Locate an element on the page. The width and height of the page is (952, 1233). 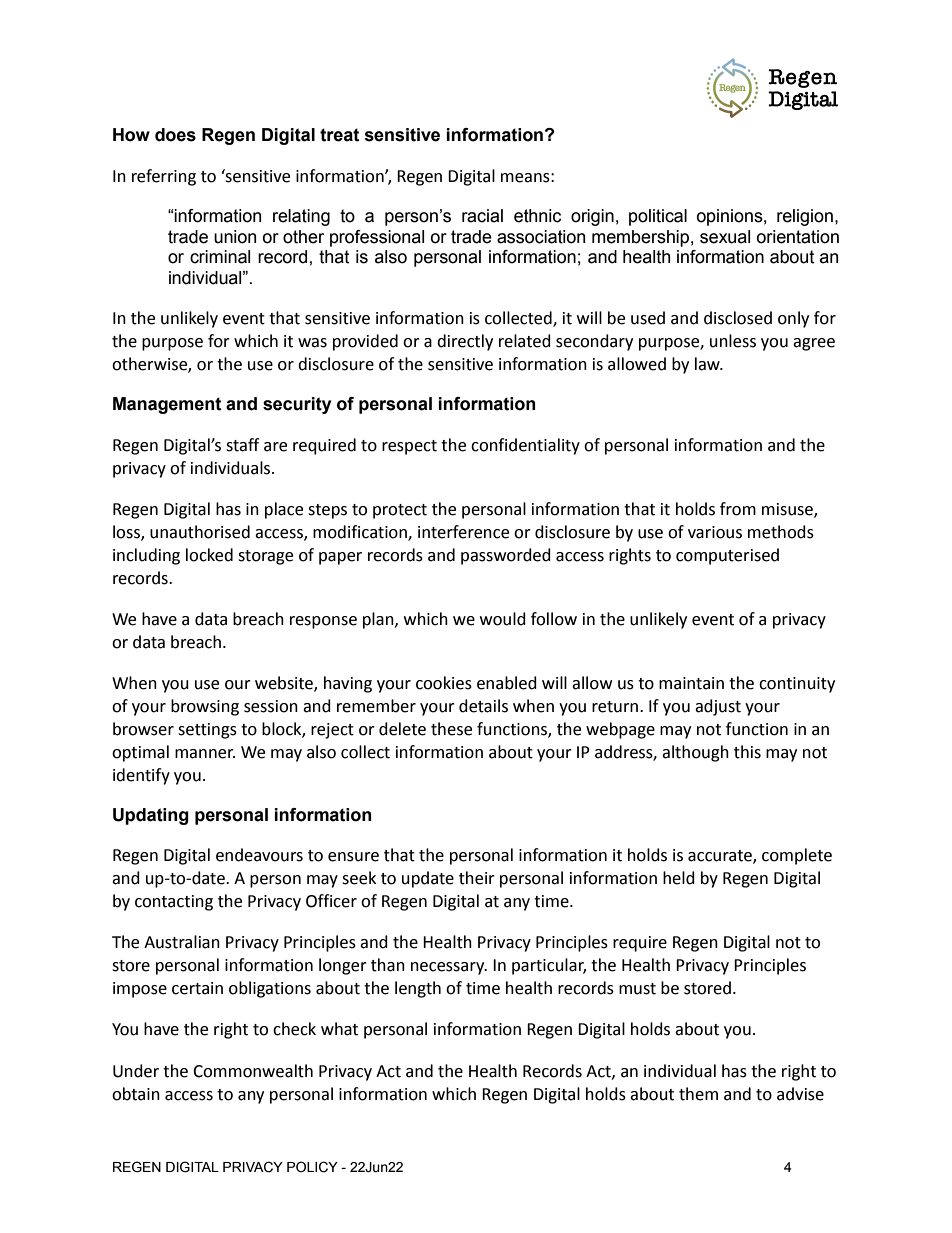
locked is located at coordinates (209, 555).
